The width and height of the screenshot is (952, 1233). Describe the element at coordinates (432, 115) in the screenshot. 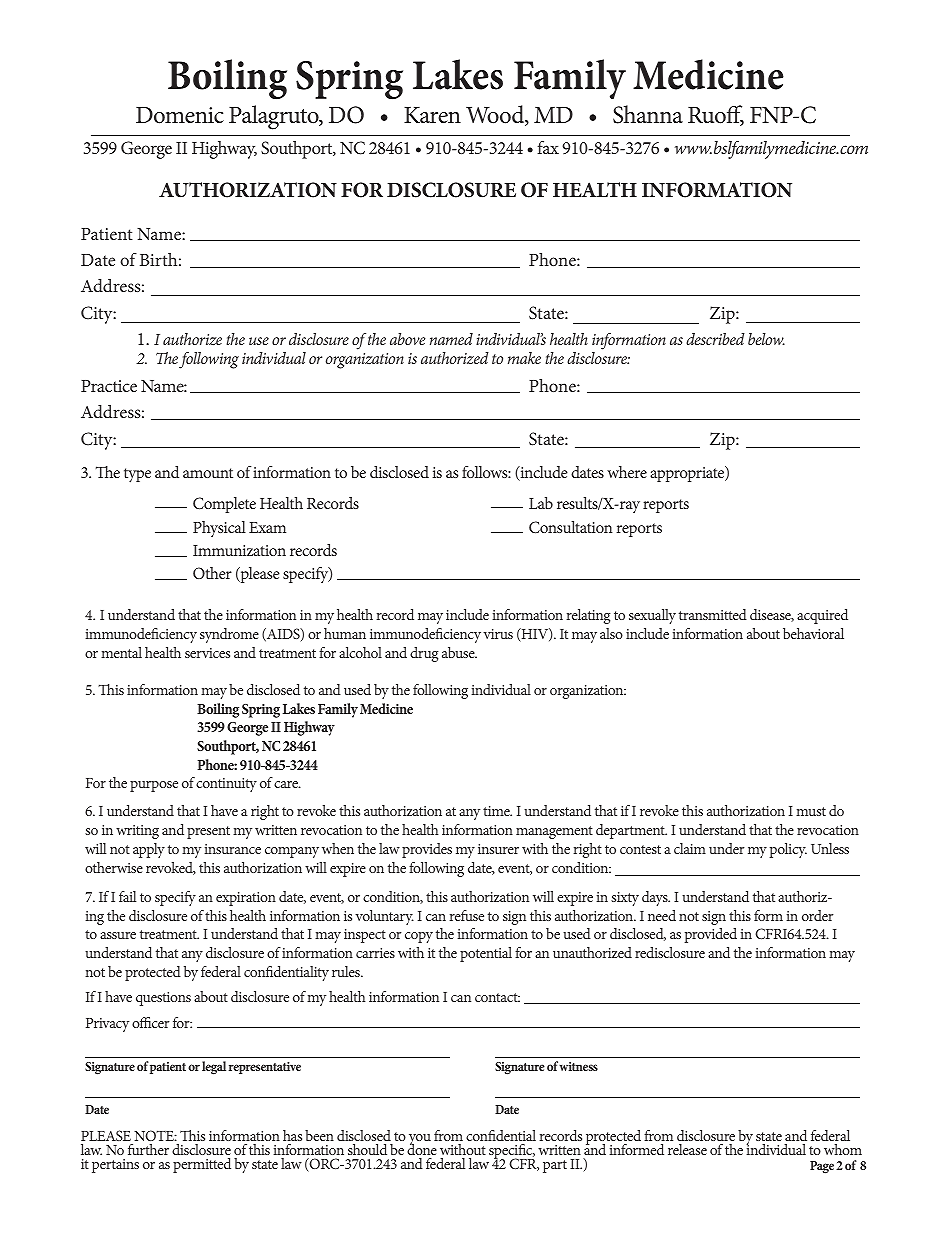

I see `Karen` at that location.
